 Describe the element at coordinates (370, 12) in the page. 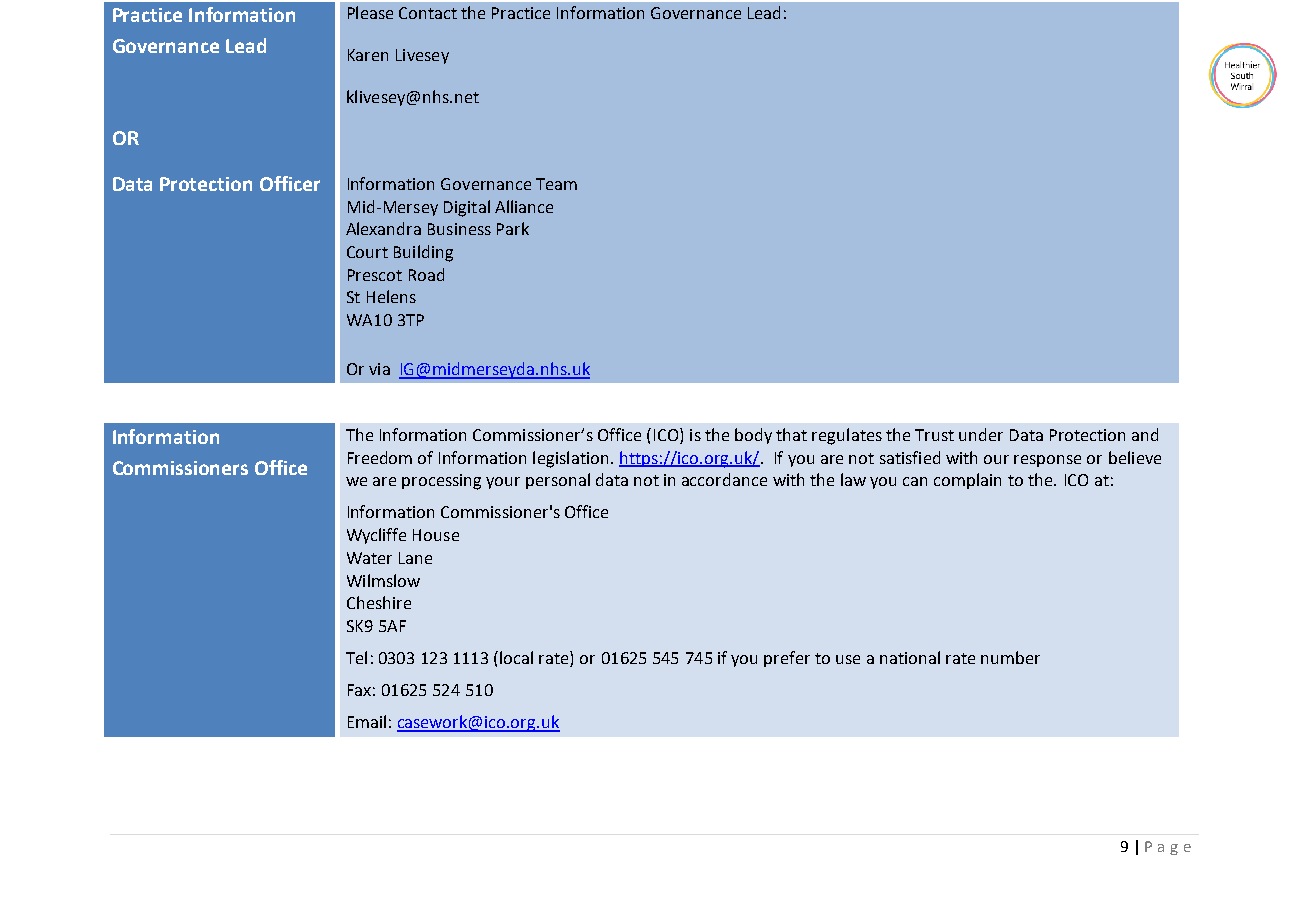

I see `Please` at that location.
